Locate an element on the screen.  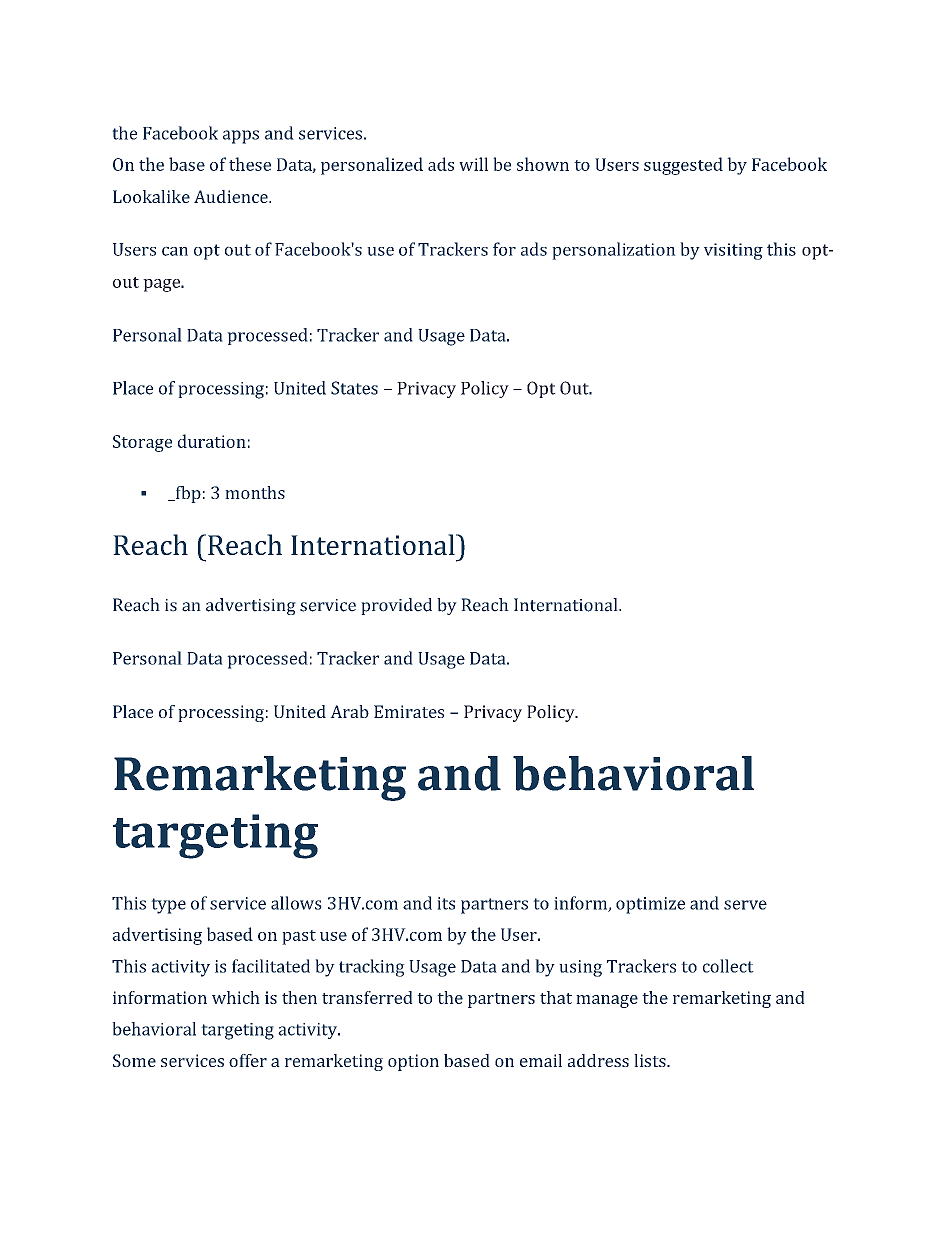
States is located at coordinates (354, 388).
